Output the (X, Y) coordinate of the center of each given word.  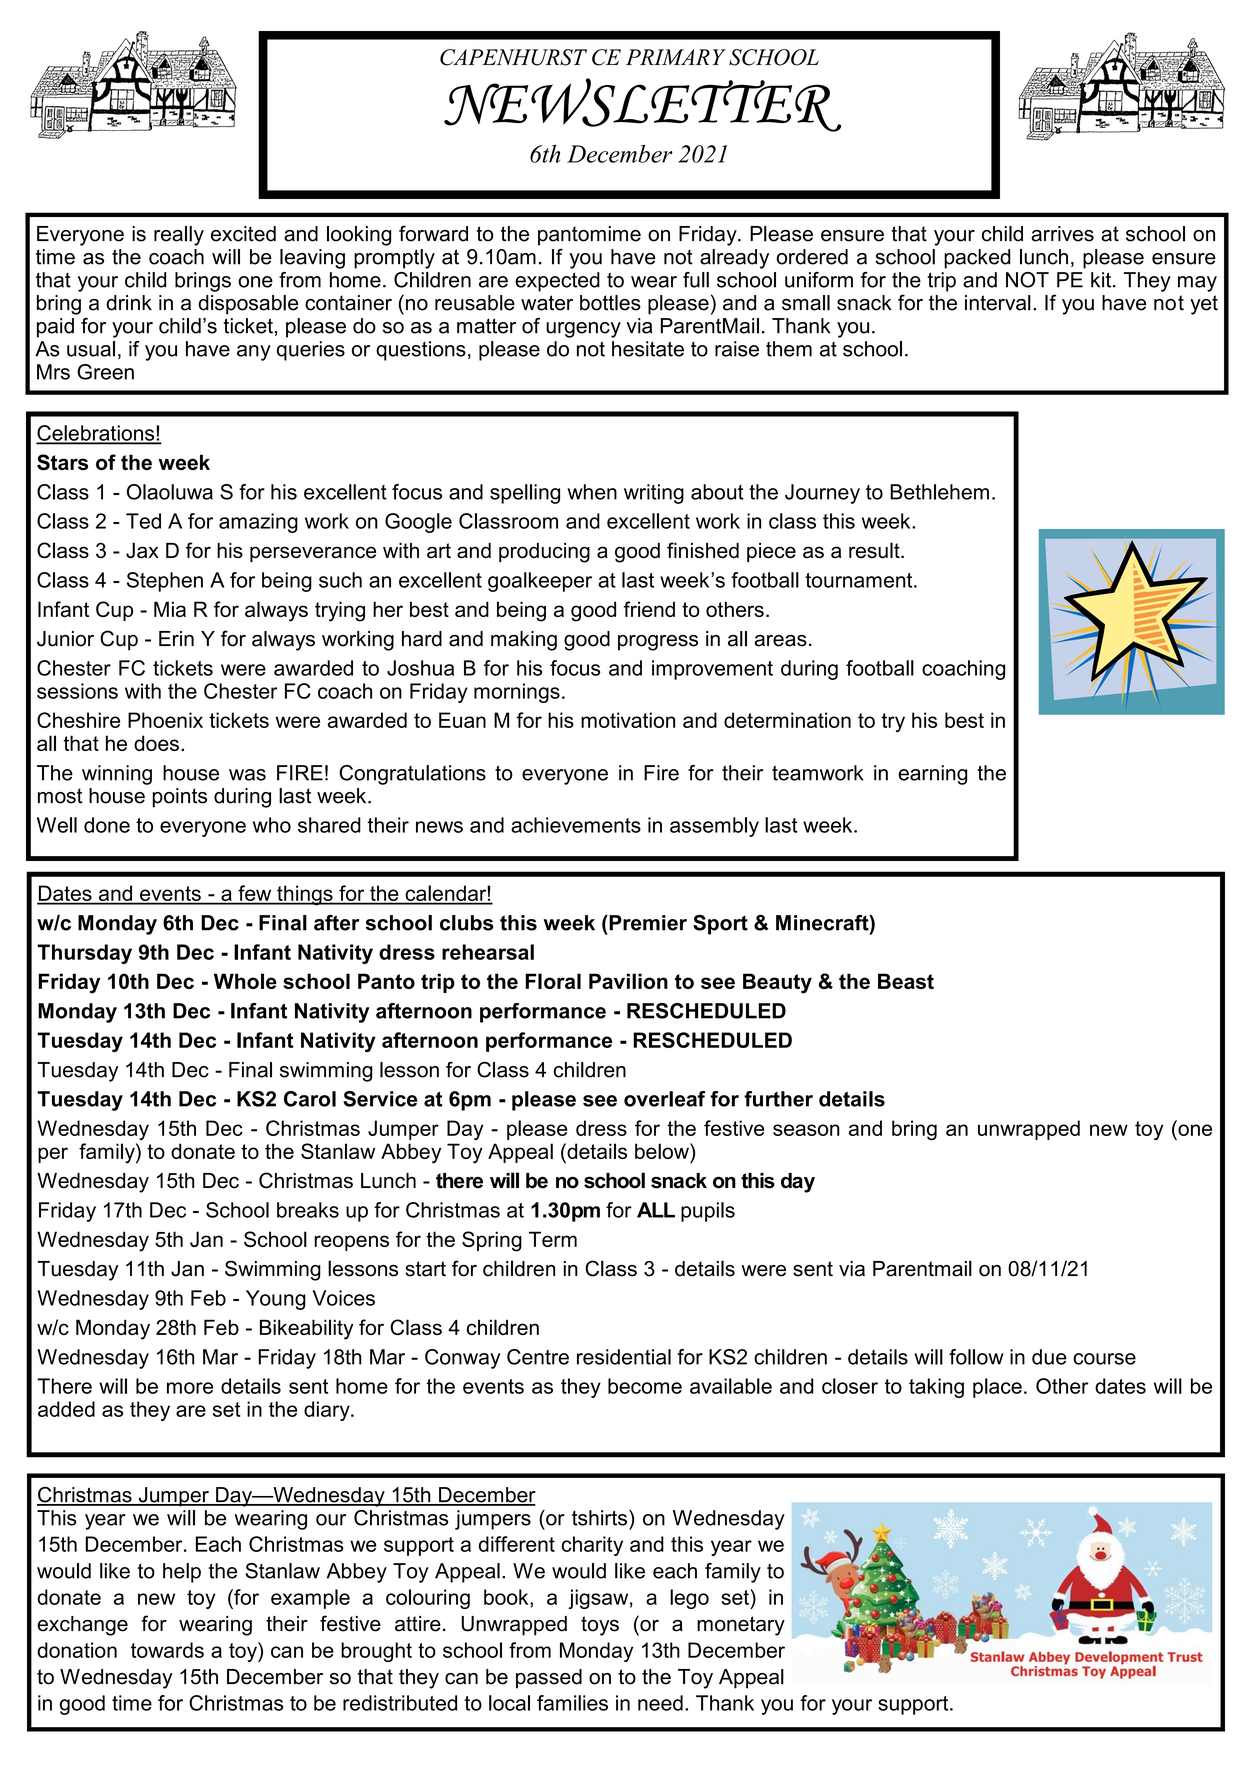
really (179, 236)
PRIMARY (676, 57)
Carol (310, 1099)
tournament (860, 580)
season (806, 1130)
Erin (176, 638)
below (663, 1151)
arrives (1062, 234)
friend (649, 609)
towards (167, 1650)
